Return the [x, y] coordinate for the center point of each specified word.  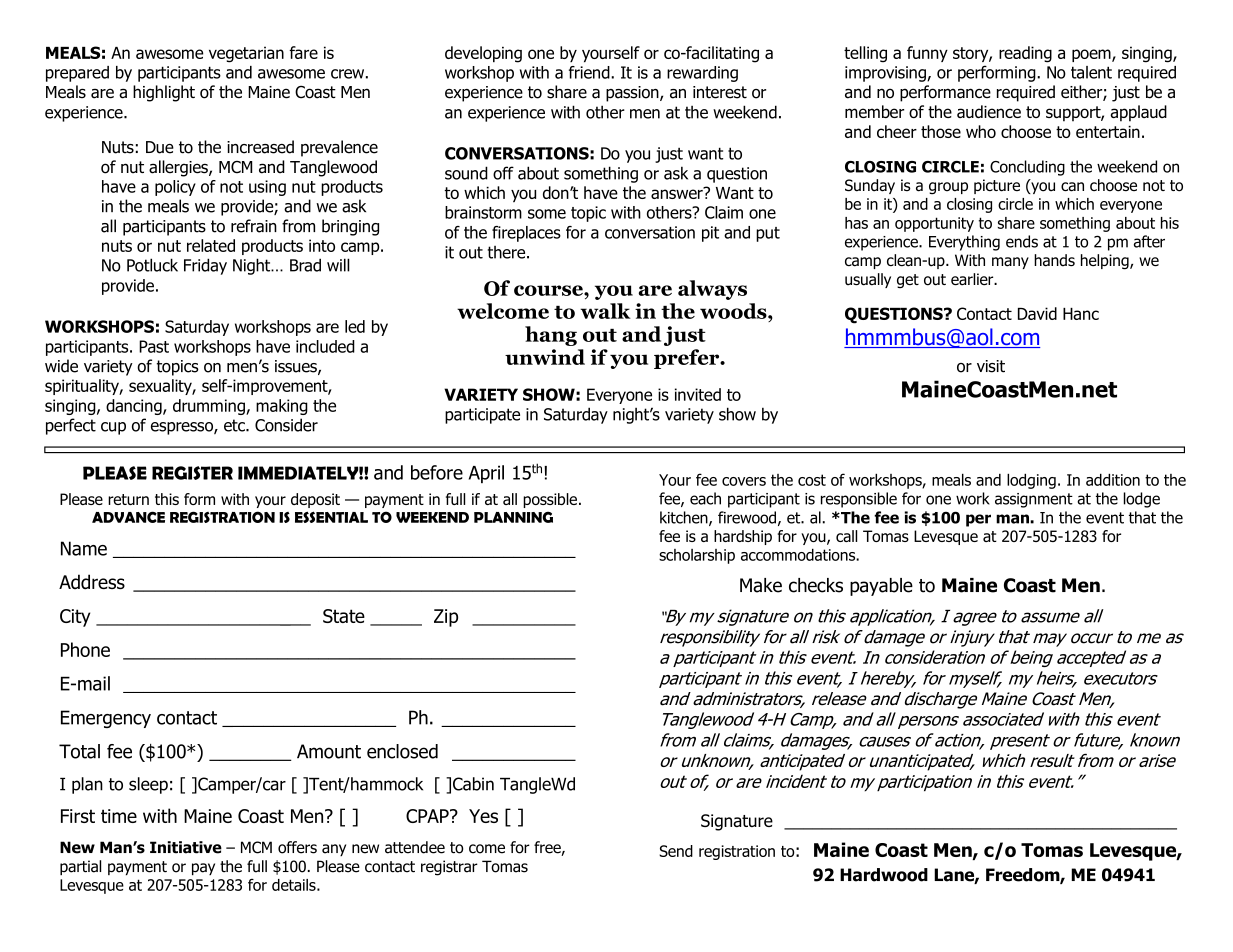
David [1037, 313]
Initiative [186, 847]
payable [881, 587]
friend [590, 72]
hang [551, 336]
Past [154, 346]
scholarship [697, 556]
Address [92, 582]
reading [1025, 54]
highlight [164, 93]
